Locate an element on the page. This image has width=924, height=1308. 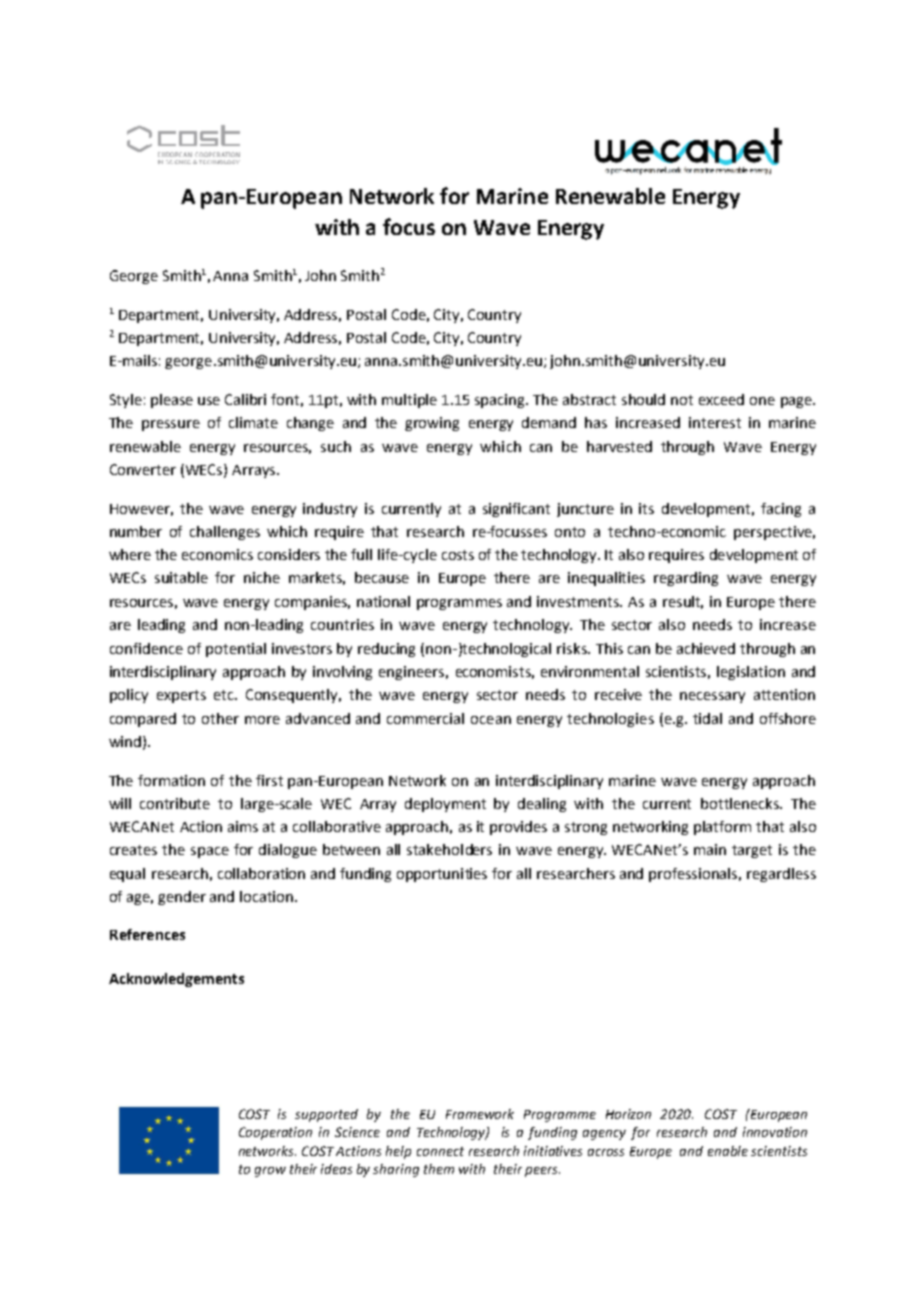
enable is located at coordinates (728, 1151).
